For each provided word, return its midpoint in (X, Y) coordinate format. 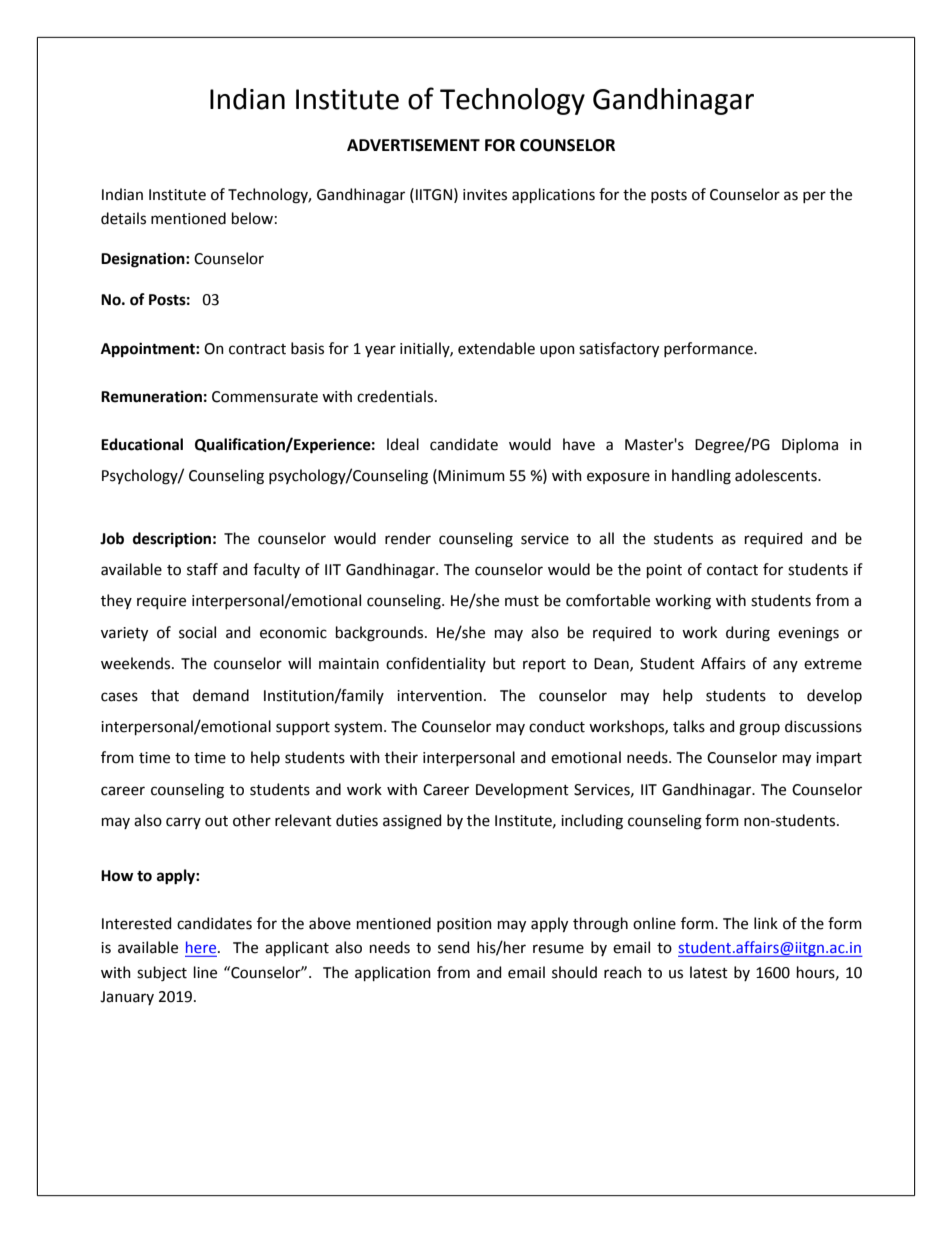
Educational (142, 444)
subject (162, 973)
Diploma (810, 445)
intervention (439, 696)
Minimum (471, 476)
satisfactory (619, 349)
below (252, 218)
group (759, 729)
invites (485, 195)
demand (221, 695)
